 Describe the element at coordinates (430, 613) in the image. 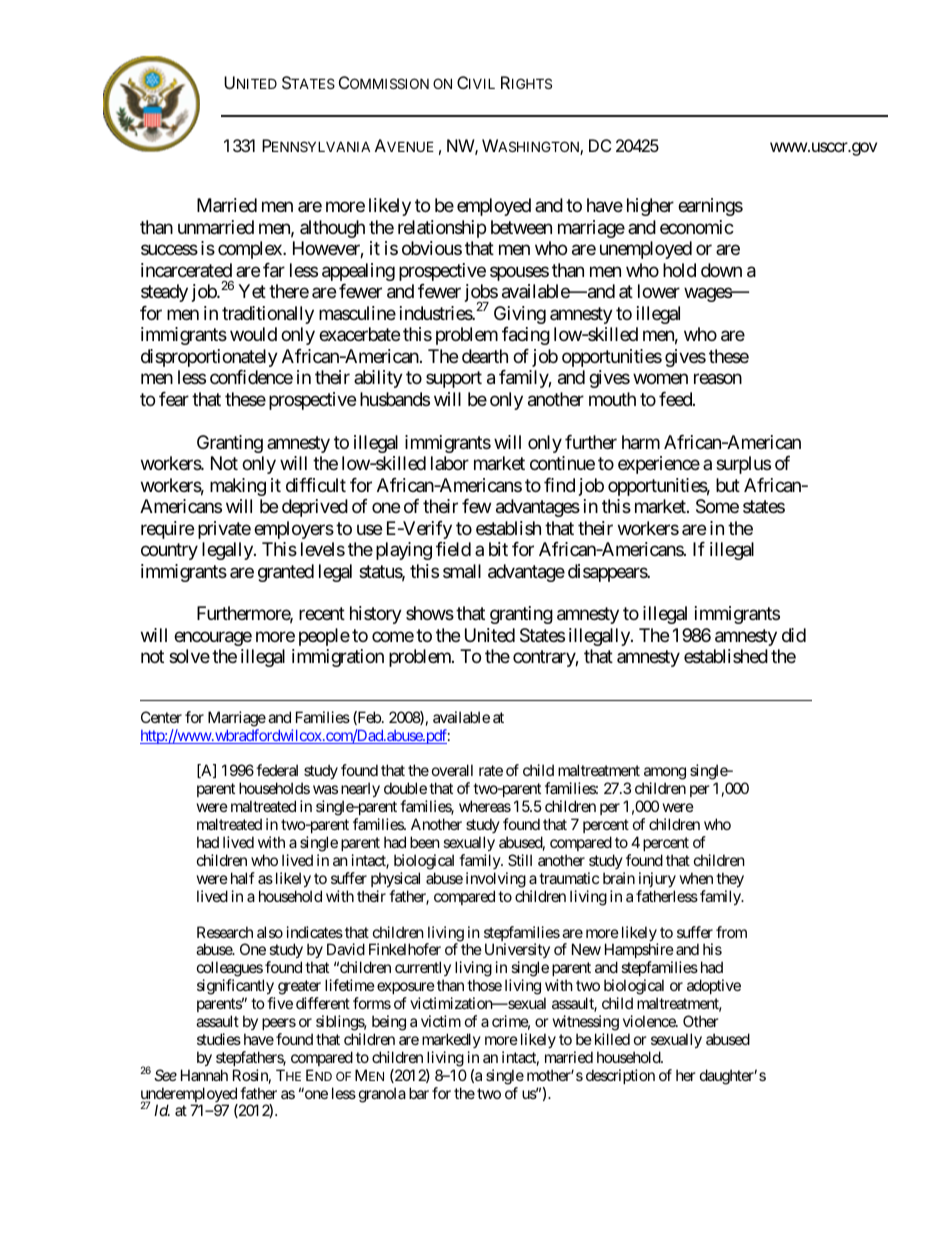

I see `shows` at that location.
